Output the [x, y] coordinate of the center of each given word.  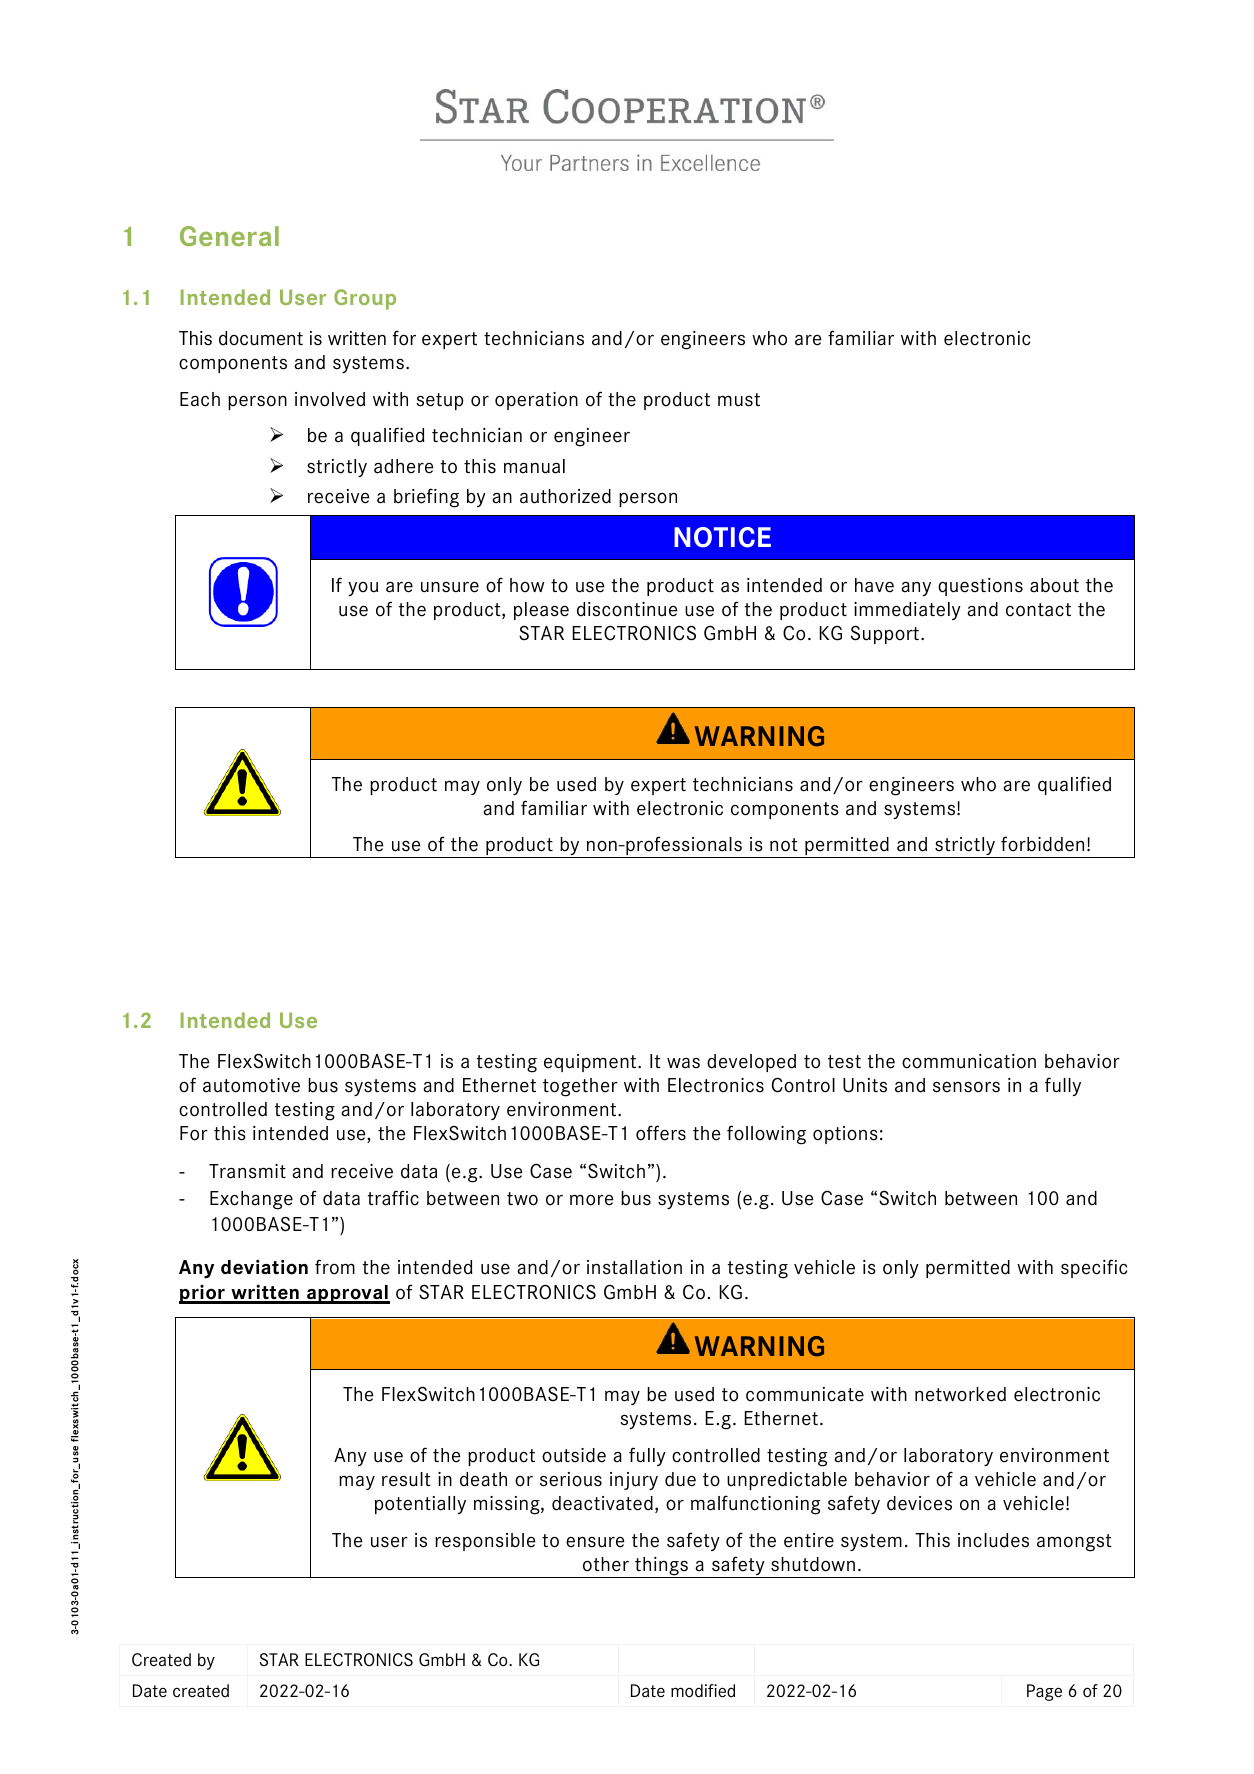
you [363, 589]
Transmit [247, 1171]
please [541, 611]
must [739, 400]
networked [960, 1394]
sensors [966, 1087]
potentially [420, 1505]
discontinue [627, 609]
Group [365, 299]
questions [980, 587]
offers [661, 1133]
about [1054, 585]
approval [347, 1294]
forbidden [1042, 844]
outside [574, 1455]
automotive [251, 1085]
